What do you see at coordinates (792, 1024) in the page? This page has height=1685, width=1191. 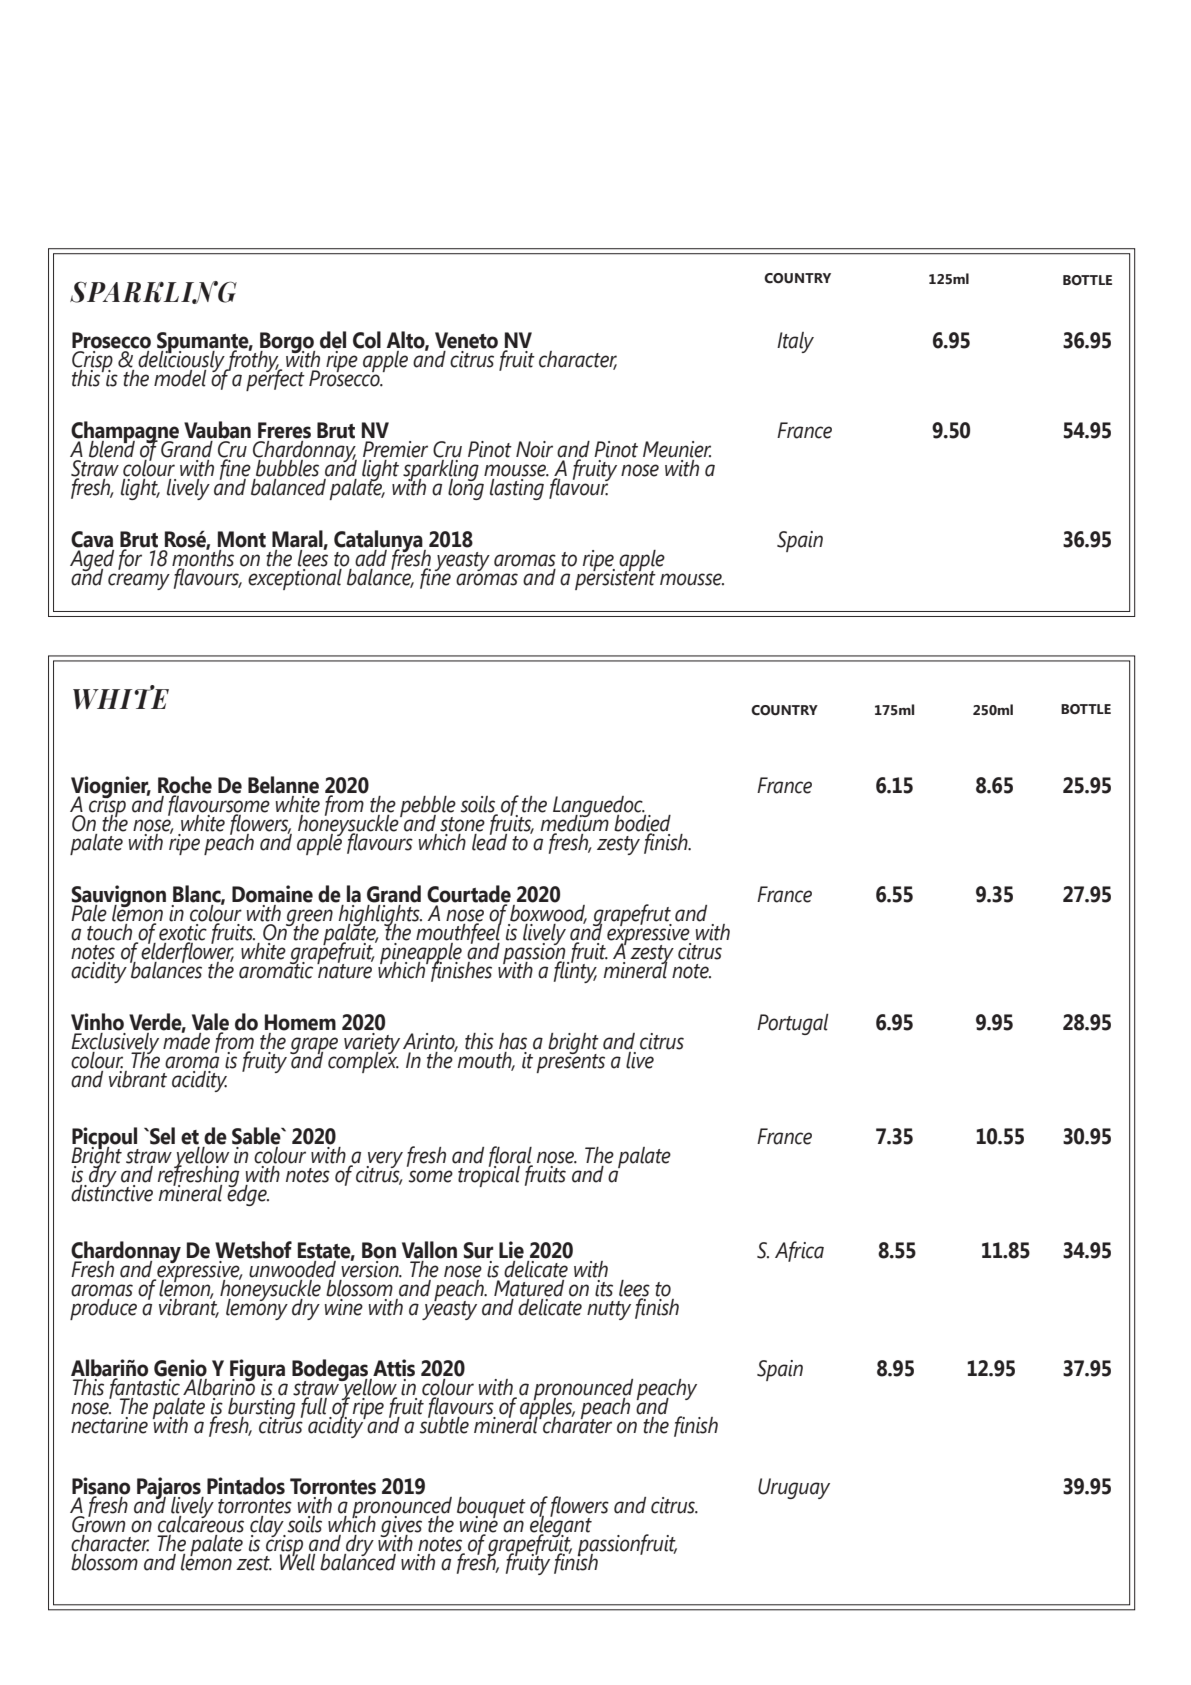 I see `Portugal` at bounding box center [792, 1024].
